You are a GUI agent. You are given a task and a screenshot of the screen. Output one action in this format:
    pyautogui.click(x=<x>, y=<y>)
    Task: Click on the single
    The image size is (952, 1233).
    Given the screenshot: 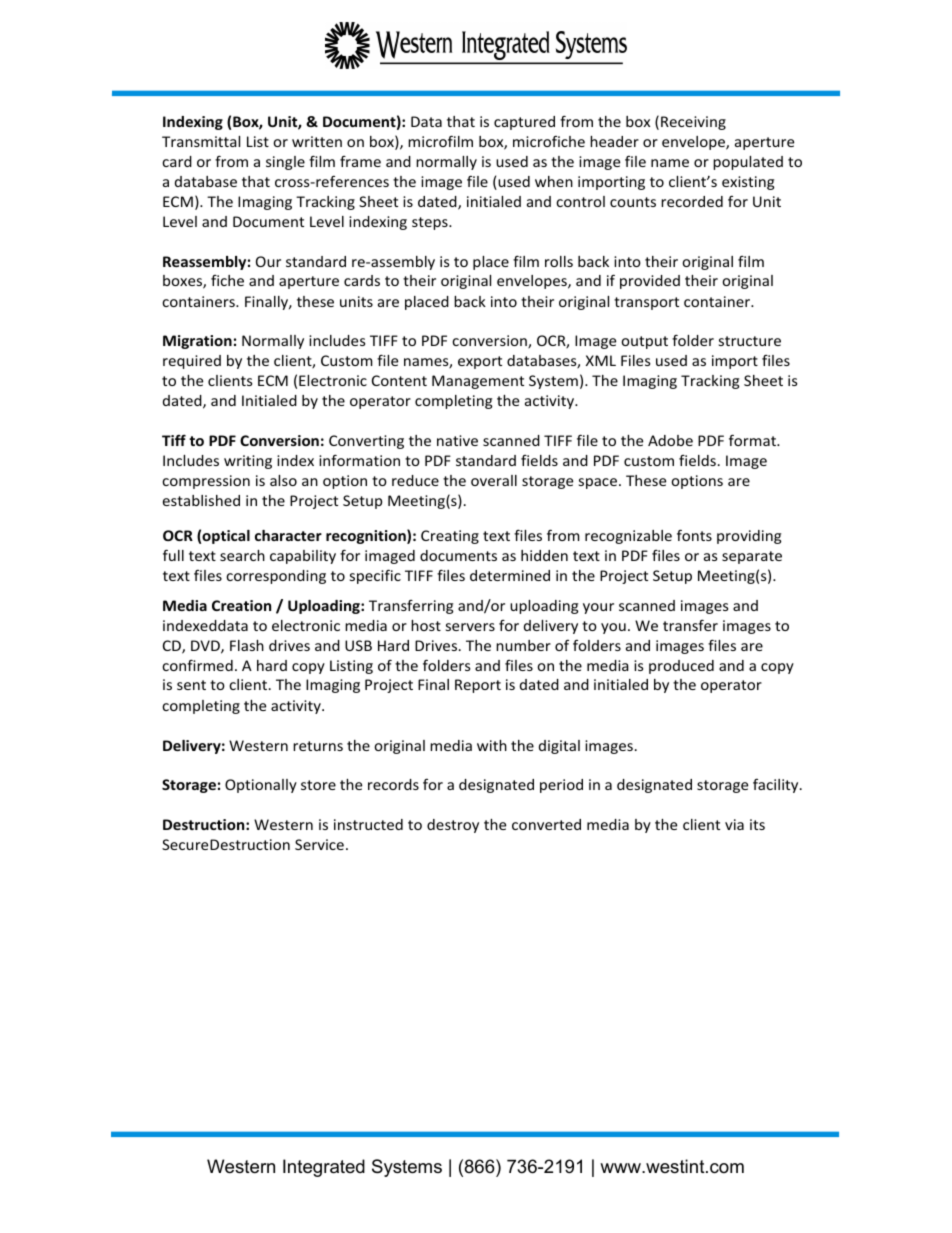 What is the action you would take?
    pyautogui.click(x=285, y=163)
